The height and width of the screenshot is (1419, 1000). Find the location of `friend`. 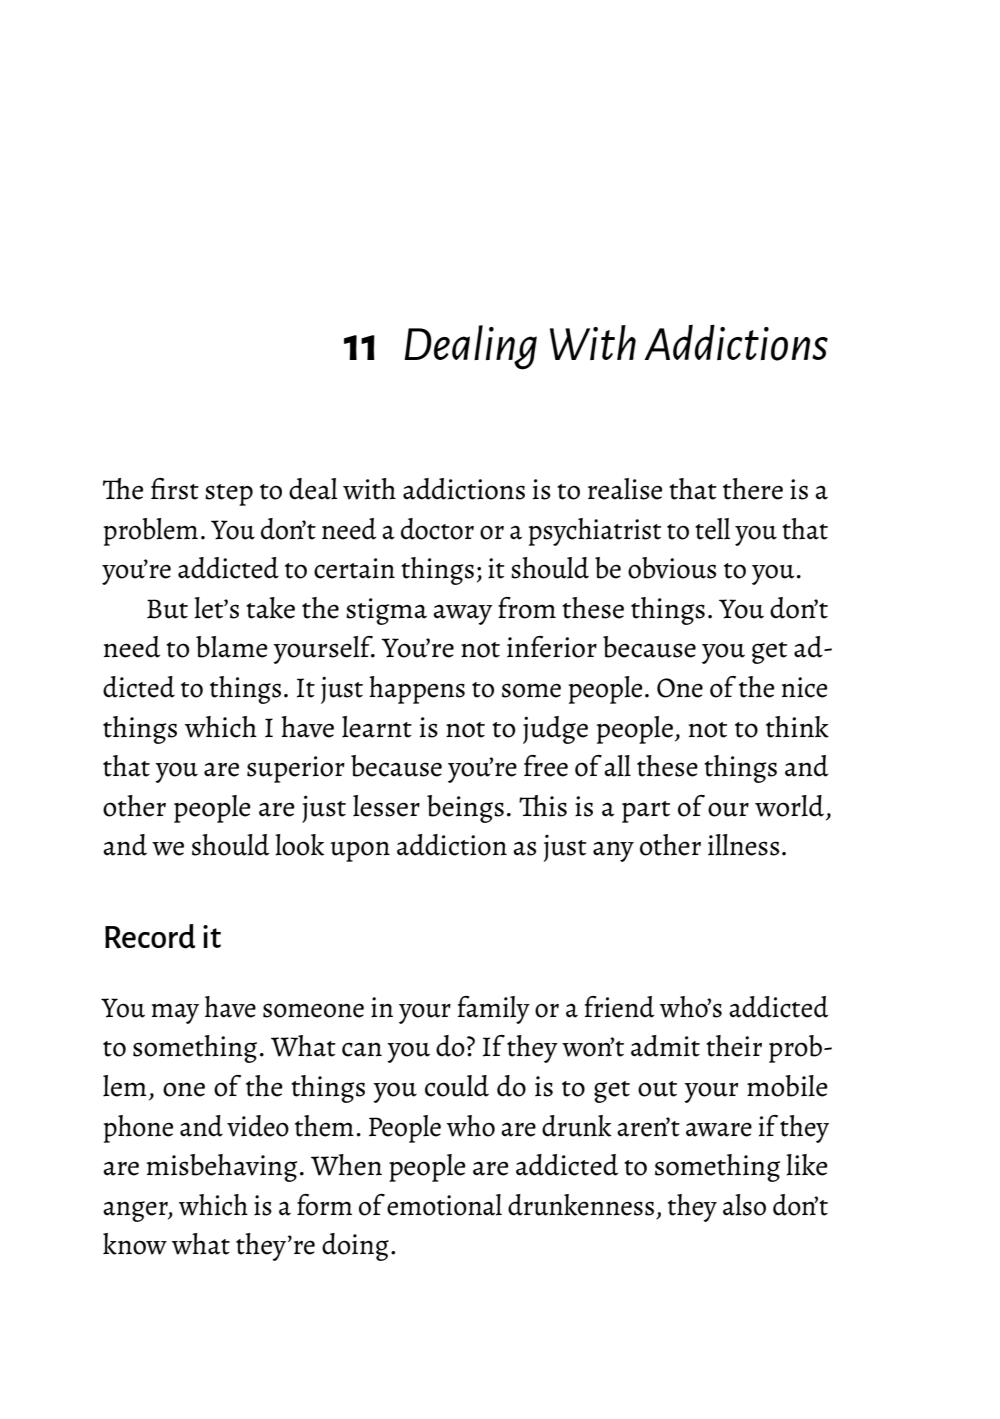

friend is located at coordinates (620, 1007).
